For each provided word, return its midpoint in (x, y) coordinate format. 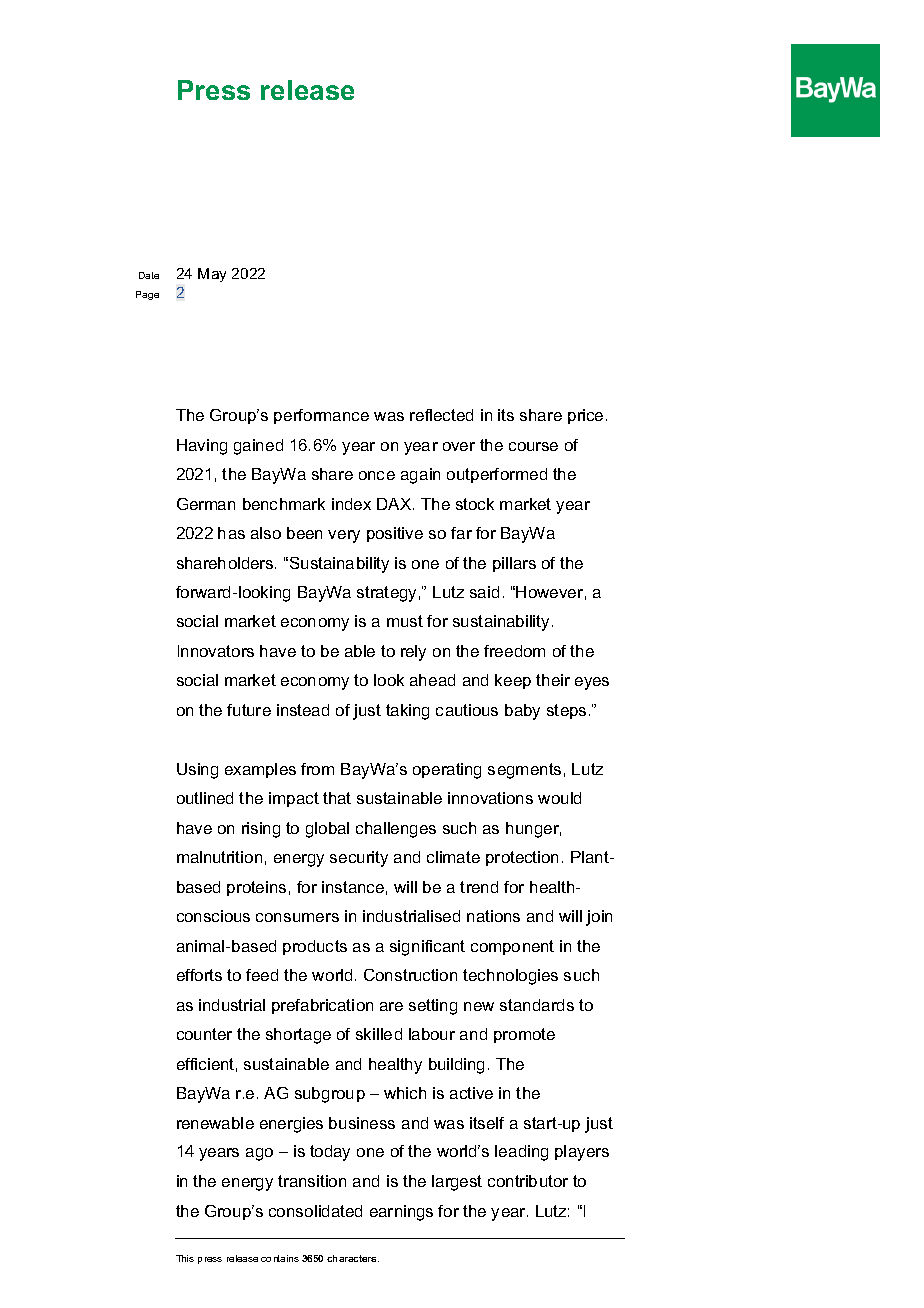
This (185, 1258)
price (585, 416)
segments (524, 771)
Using (197, 771)
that (337, 798)
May (212, 275)
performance (321, 416)
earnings (401, 1213)
